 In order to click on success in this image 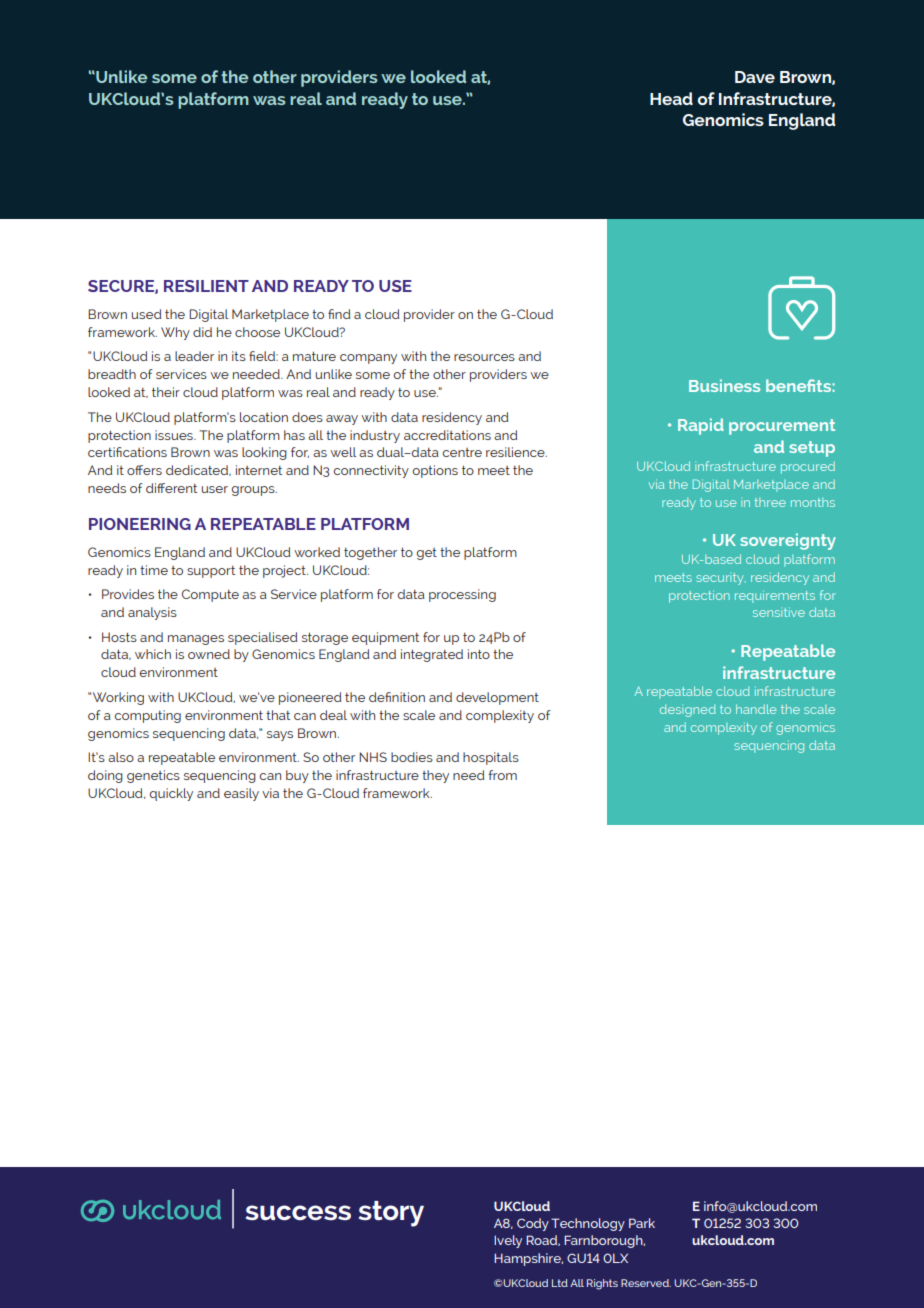, I will do `click(298, 1212)`.
